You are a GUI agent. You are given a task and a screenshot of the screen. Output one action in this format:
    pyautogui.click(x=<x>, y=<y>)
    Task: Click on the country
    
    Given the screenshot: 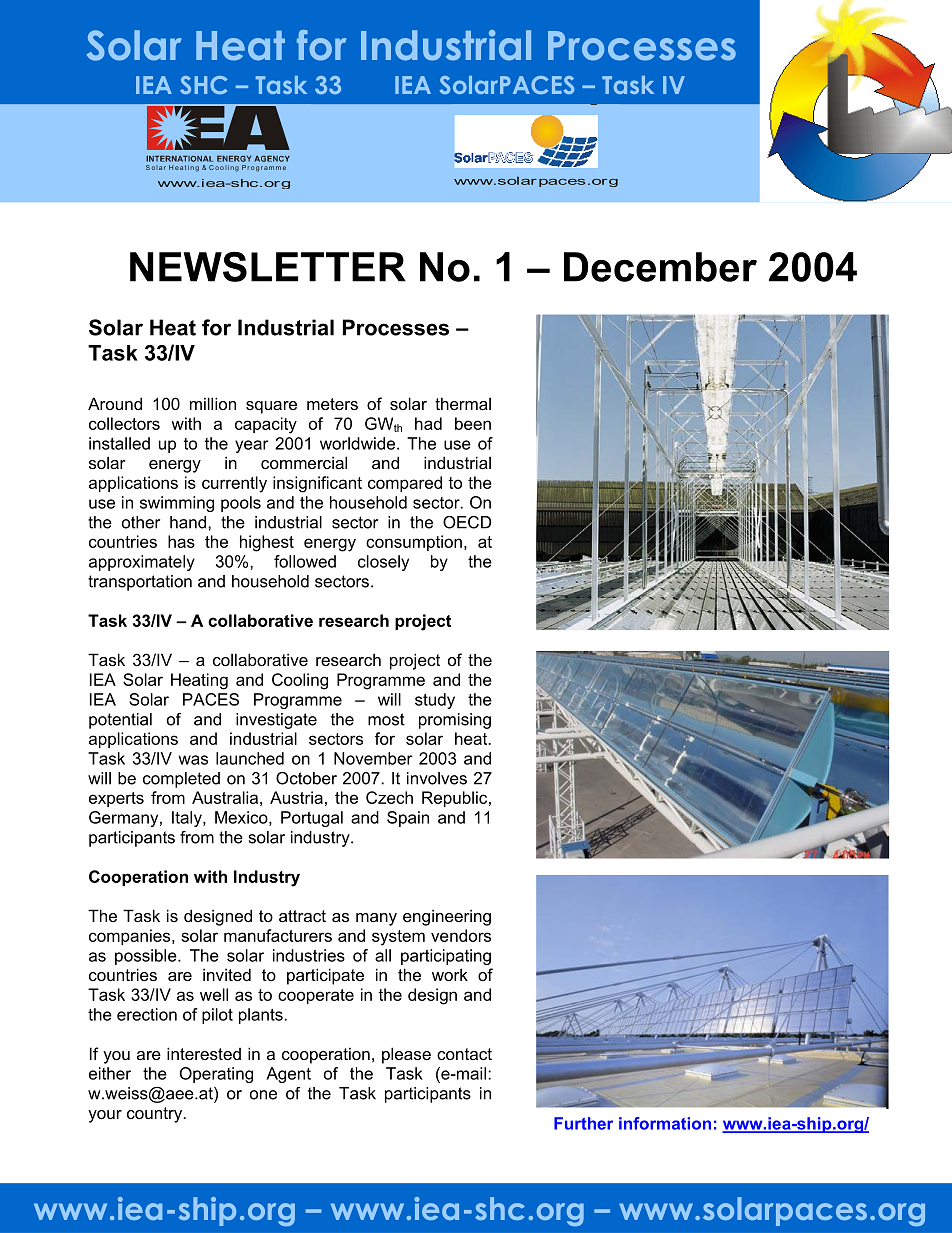 What is the action you would take?
    pyautogui.click(x=156, y=1115)
